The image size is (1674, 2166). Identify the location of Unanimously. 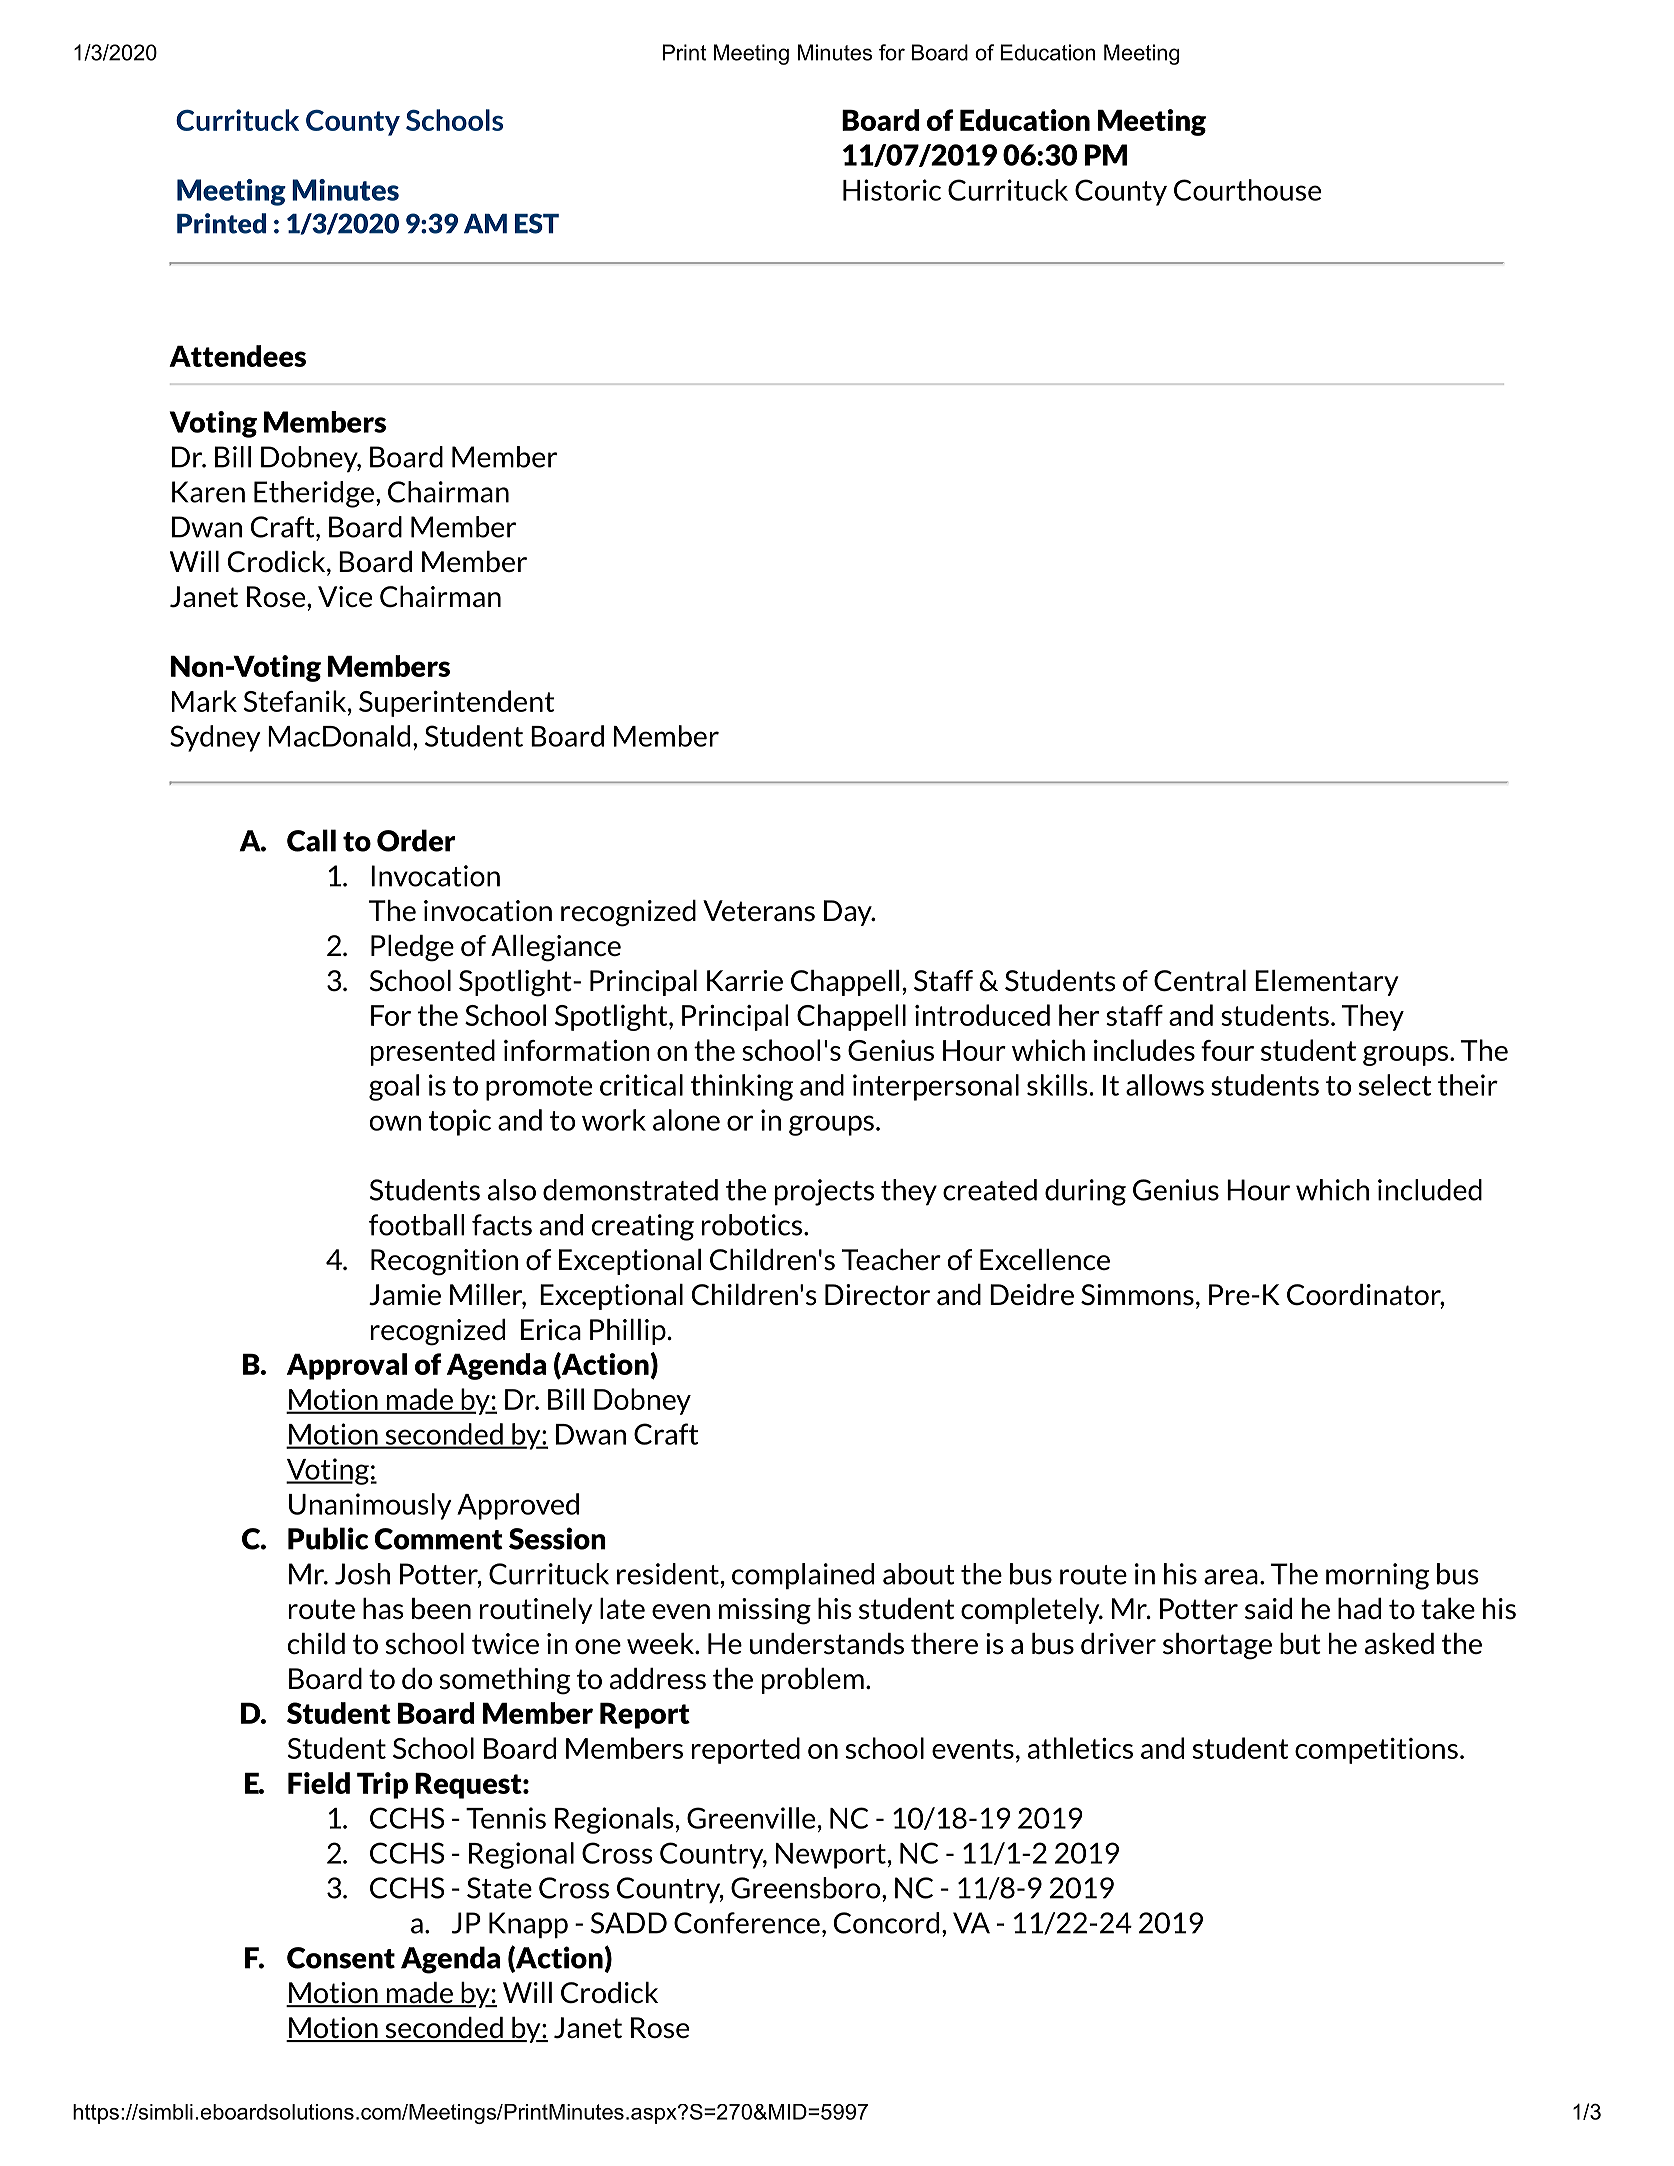
(370, 1506).
